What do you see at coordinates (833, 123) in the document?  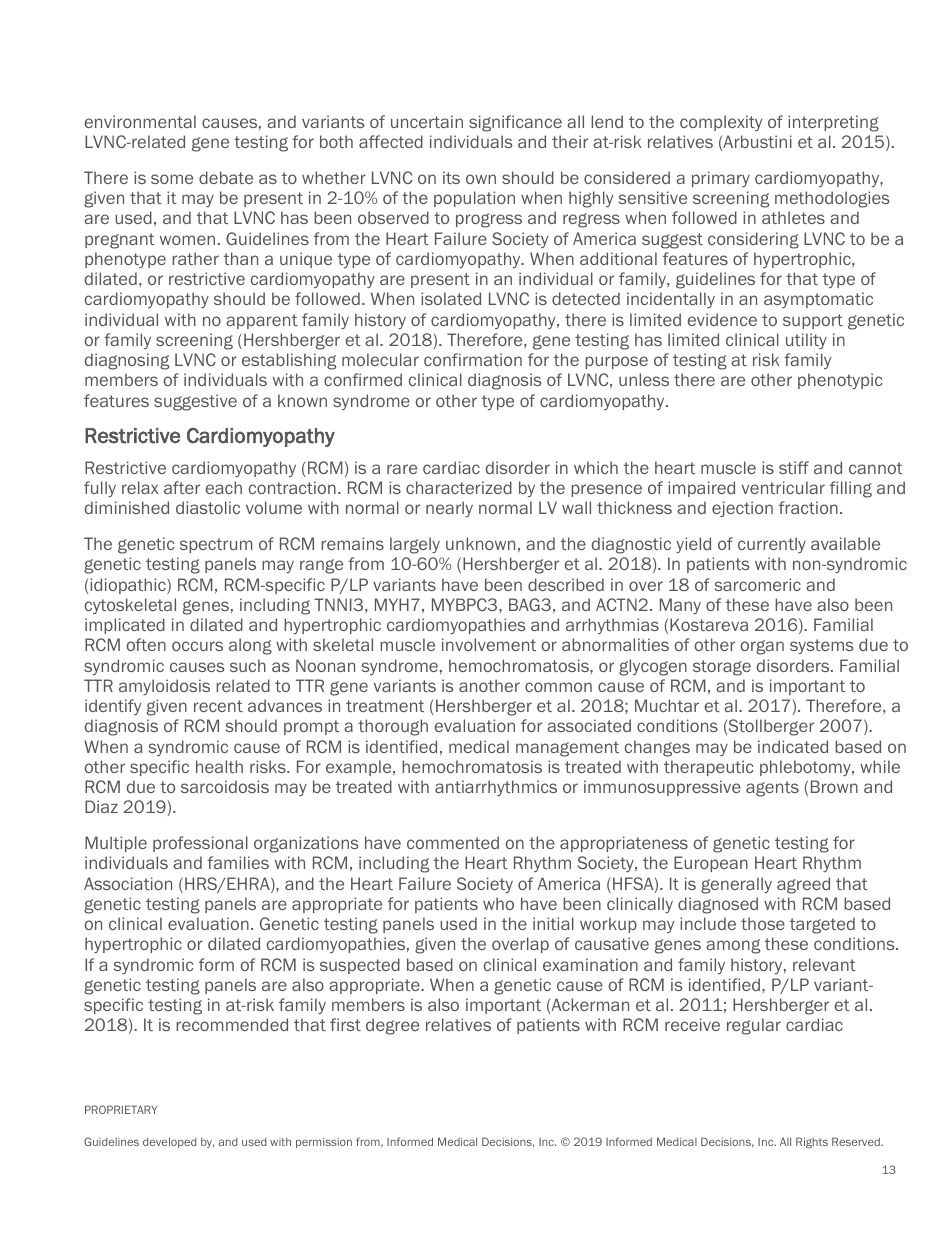 I see `interpreting` at bounding box center [833, 123].
